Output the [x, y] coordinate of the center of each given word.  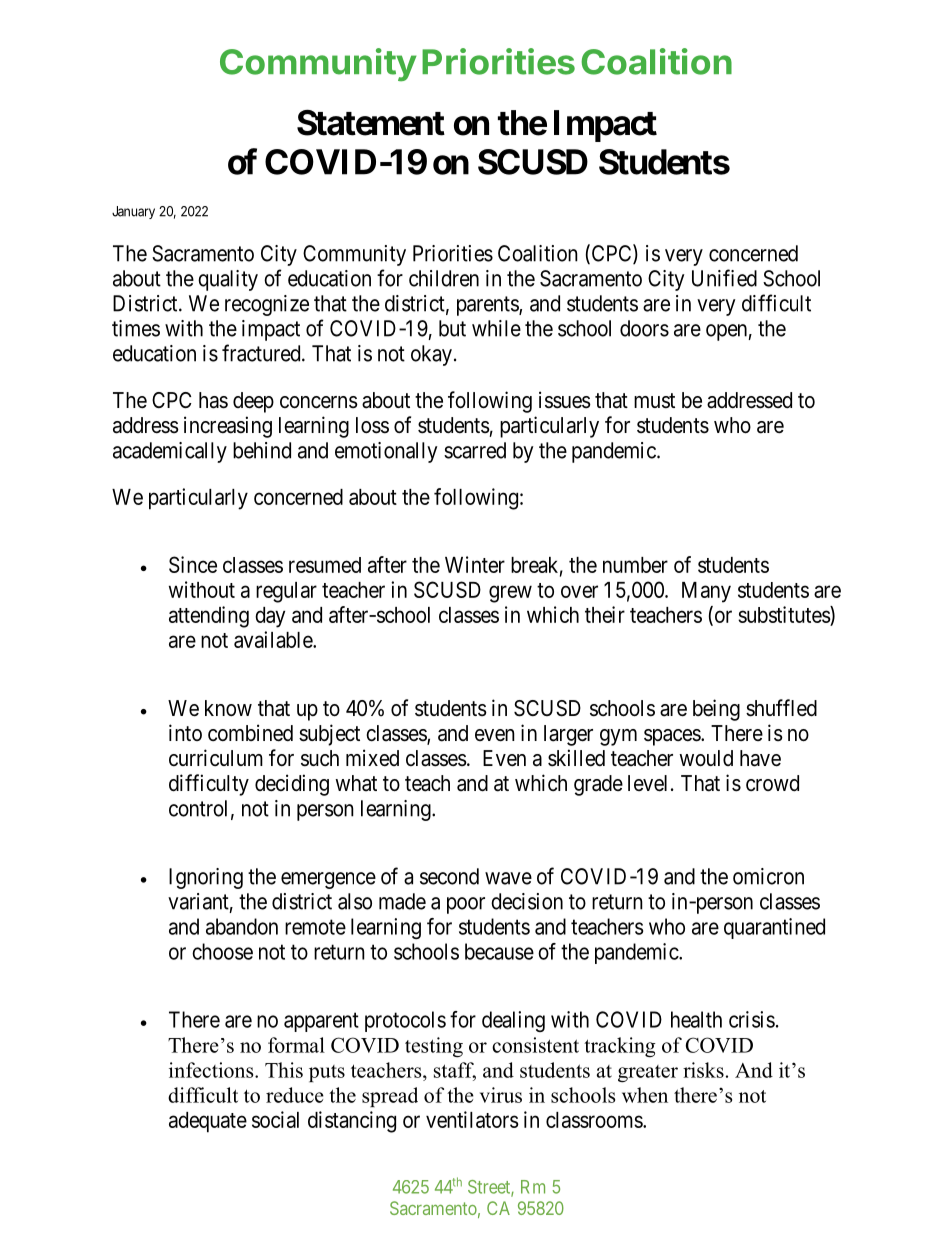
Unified [724, 278]
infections [212, 1070]
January [133, 212]
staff [455, 1071]
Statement [371, 123]
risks [703, 1070]
